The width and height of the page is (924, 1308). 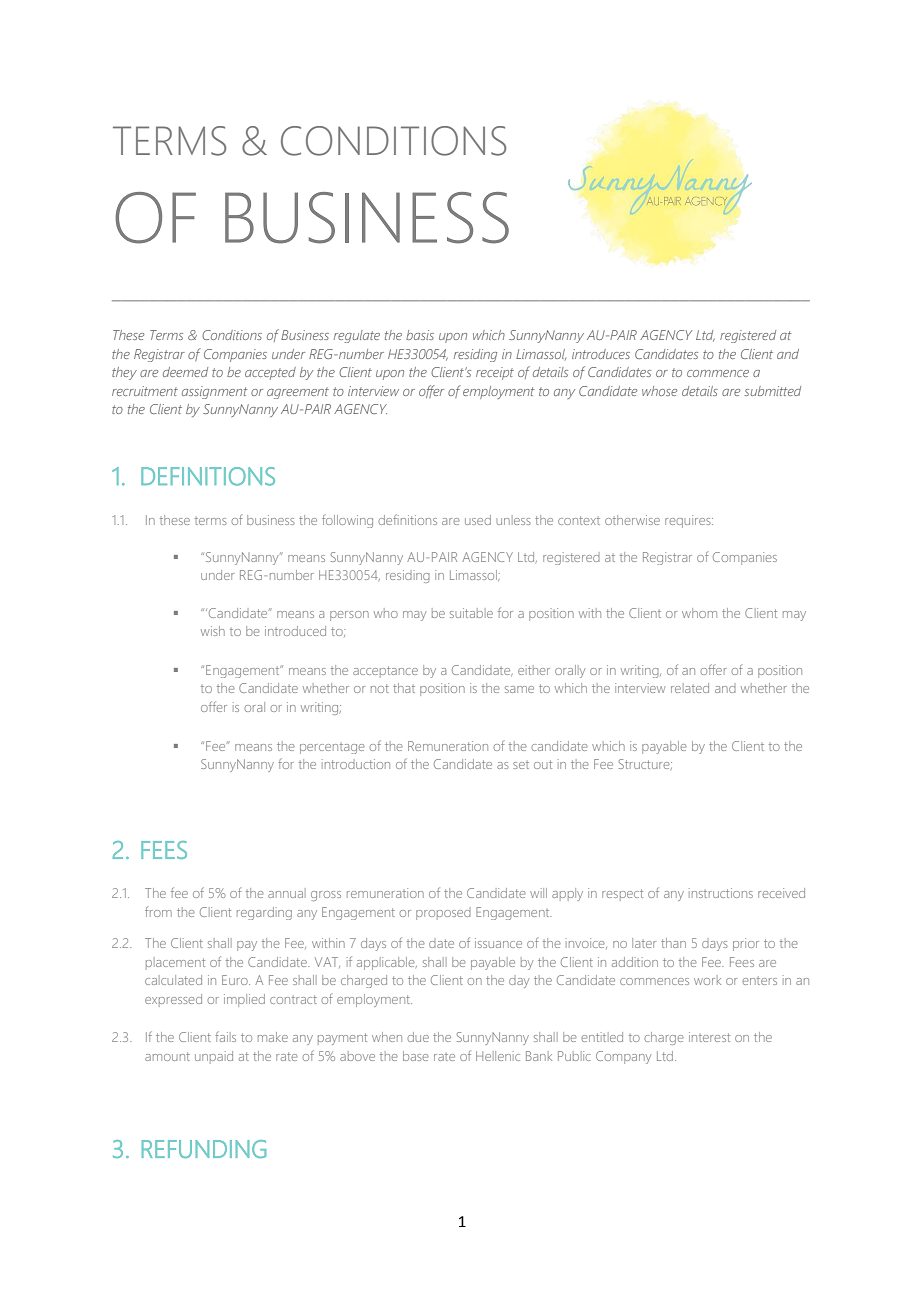 I want to click on percentage, so click(x=332, y=748).
